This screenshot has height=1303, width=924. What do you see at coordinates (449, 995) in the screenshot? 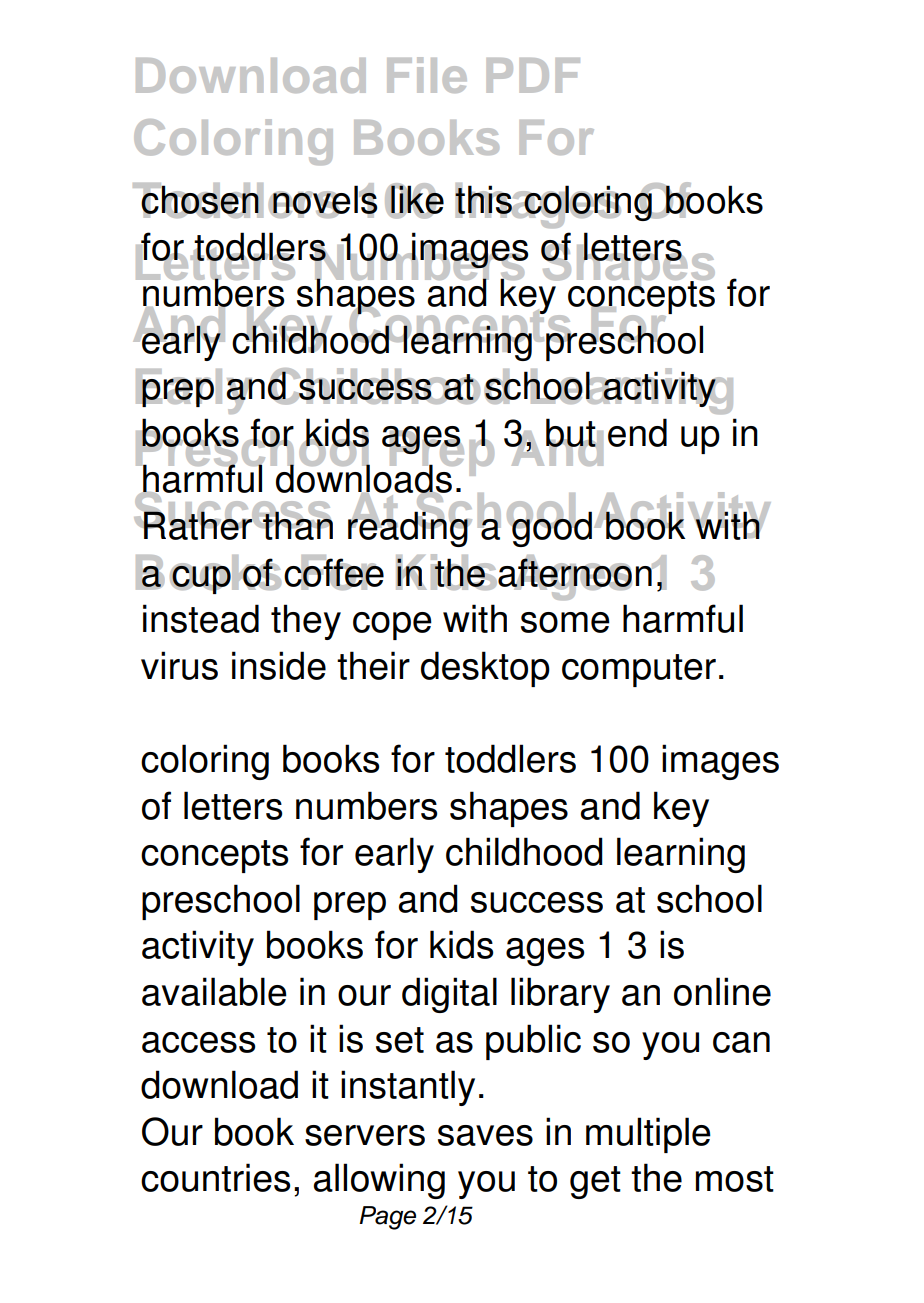
I see `digital` at bounding box center [449, 995].
